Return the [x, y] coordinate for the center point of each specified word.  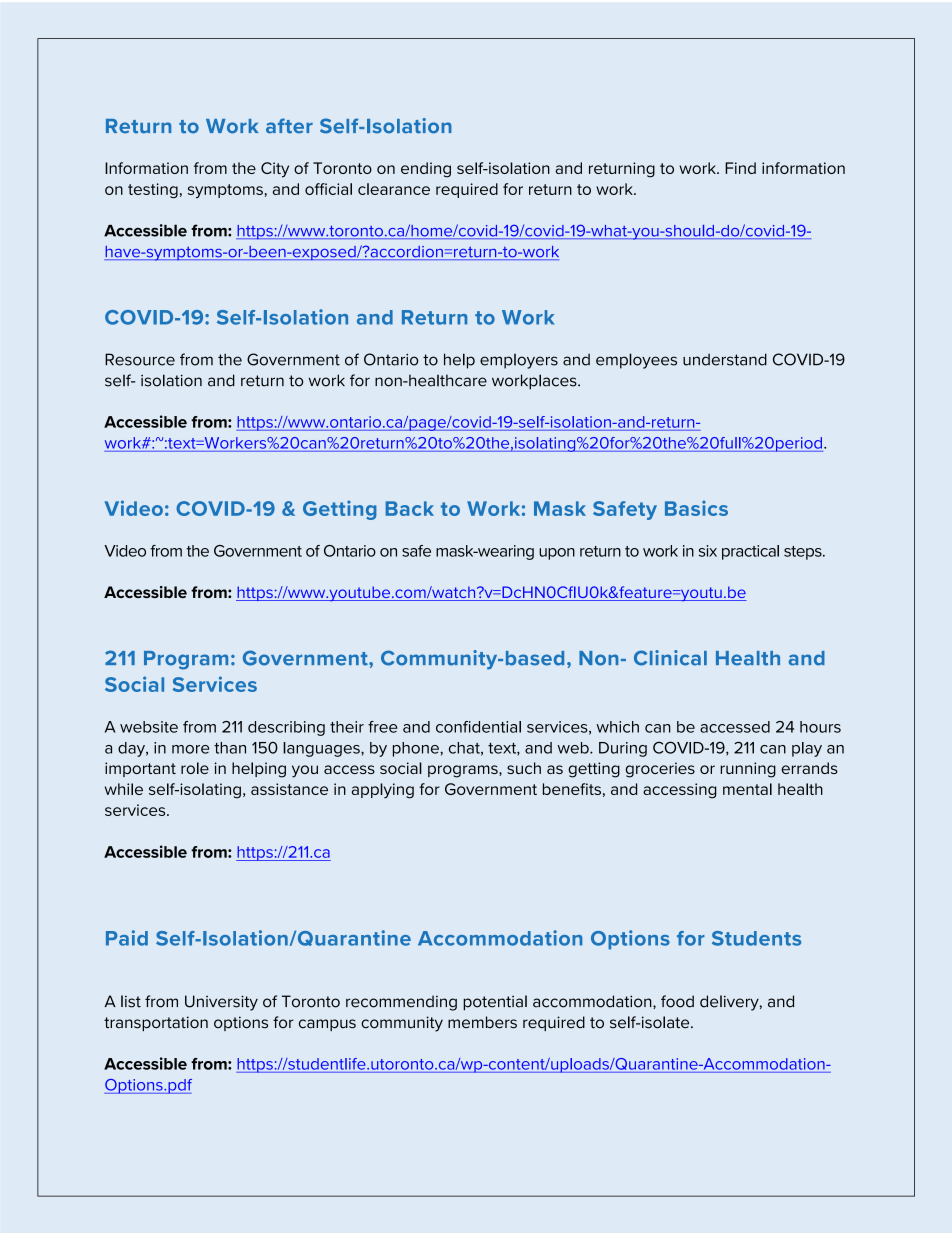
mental [747, 789]
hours [820, 727]
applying [383, 791]
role [195, 768]
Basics [696, 508]
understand [725, 359]
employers [519, 361]
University [221, 1003]
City [275, 170]
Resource [140, 359]
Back [410, 508]
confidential [478, 727]
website [149, 727]
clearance [394, 189]
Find [740, 168]
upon [557, 554]
